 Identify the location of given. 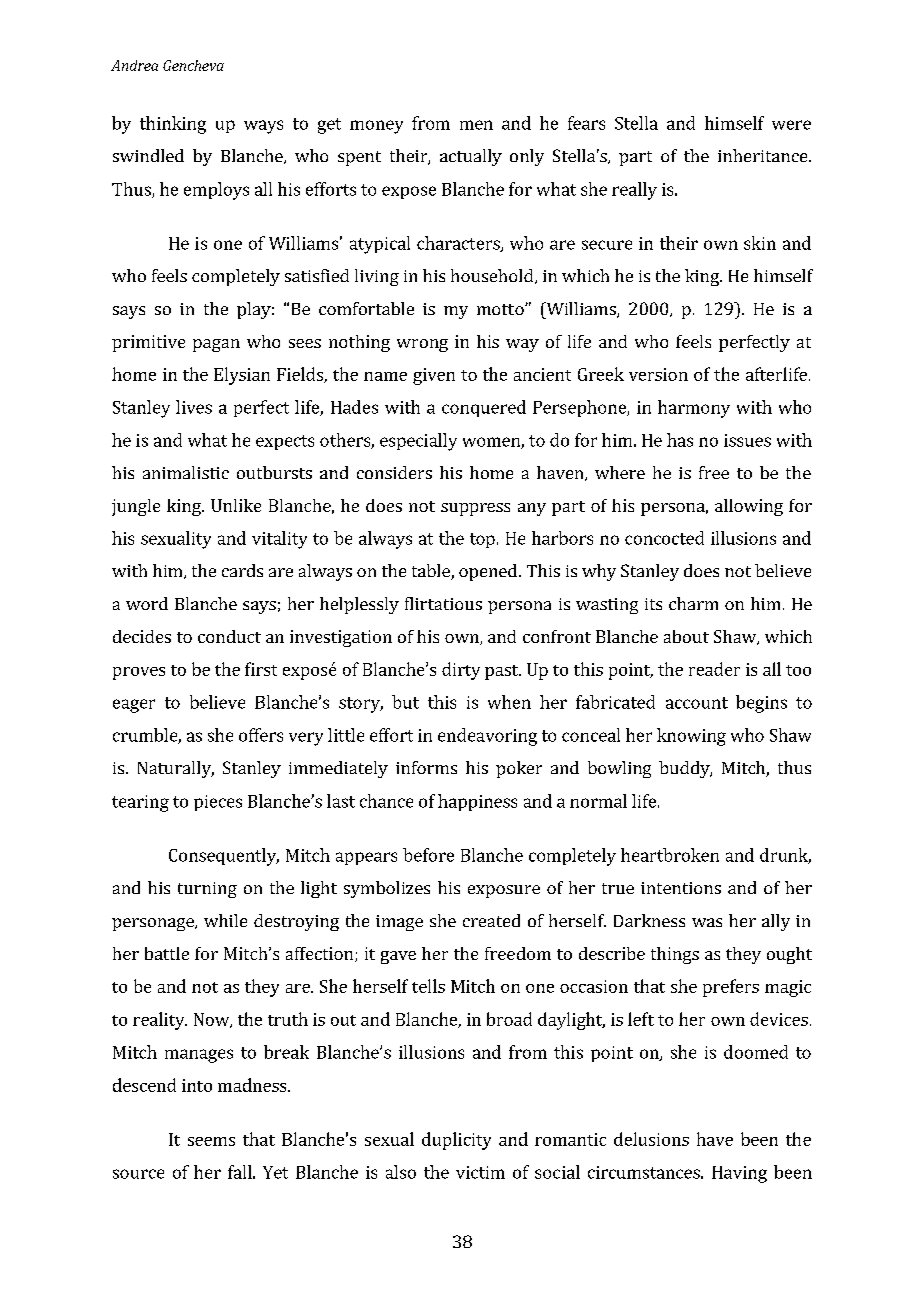
(434, 376).
